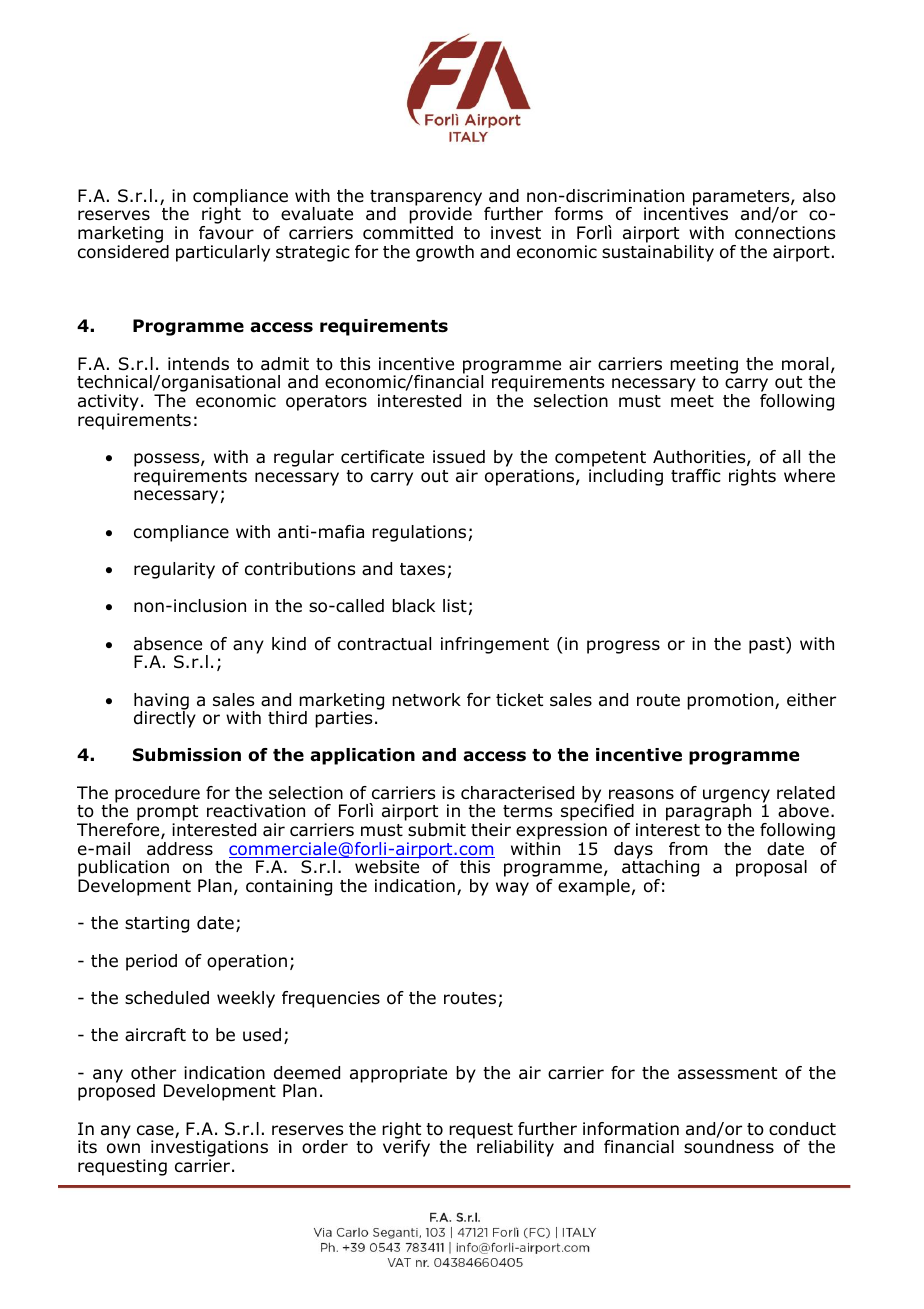  Describe the element at coordinates (406, 1147) in the screenshot. I see `verify` at that location.
